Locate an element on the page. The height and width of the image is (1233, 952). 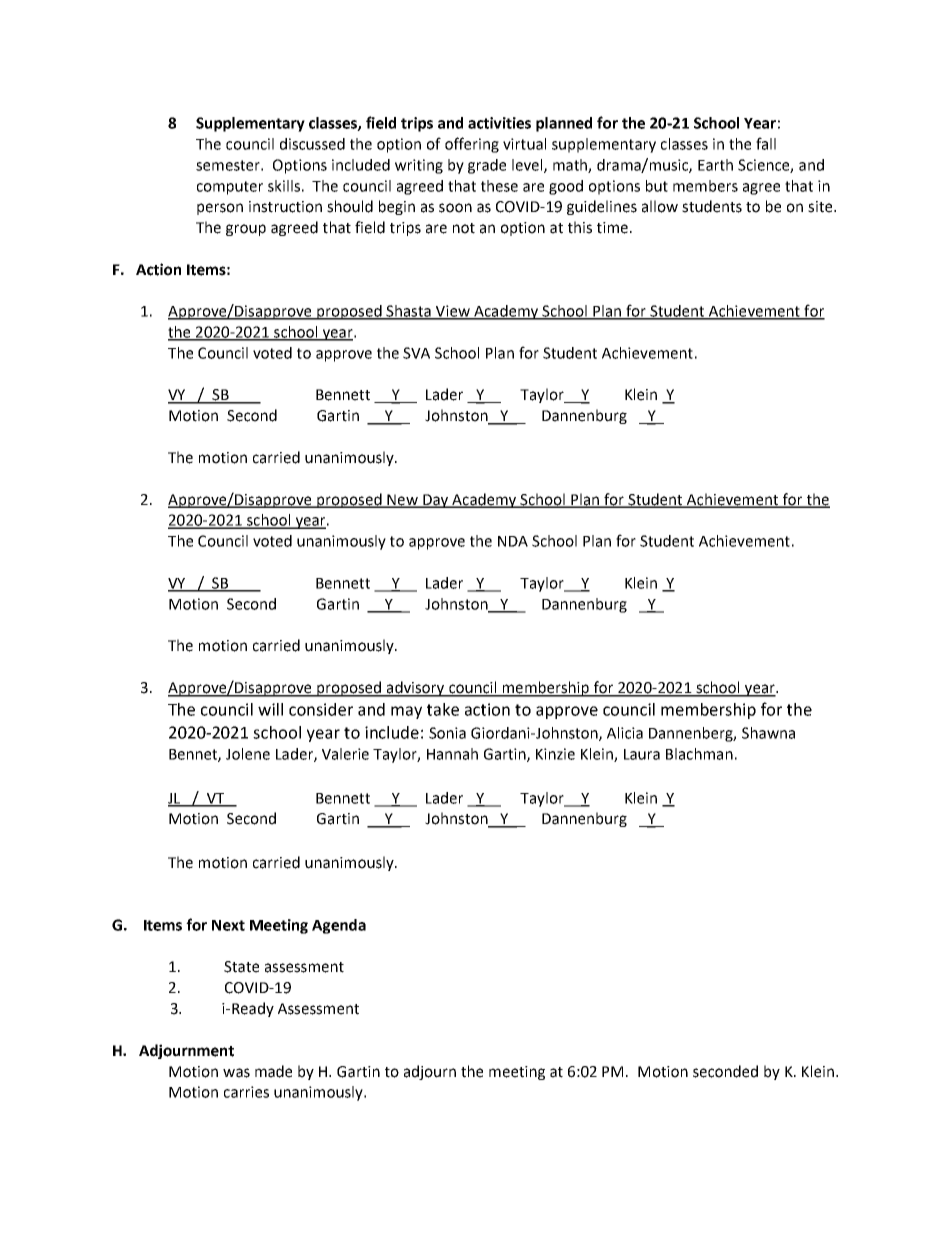
will is located at coordinates (270, 709).
